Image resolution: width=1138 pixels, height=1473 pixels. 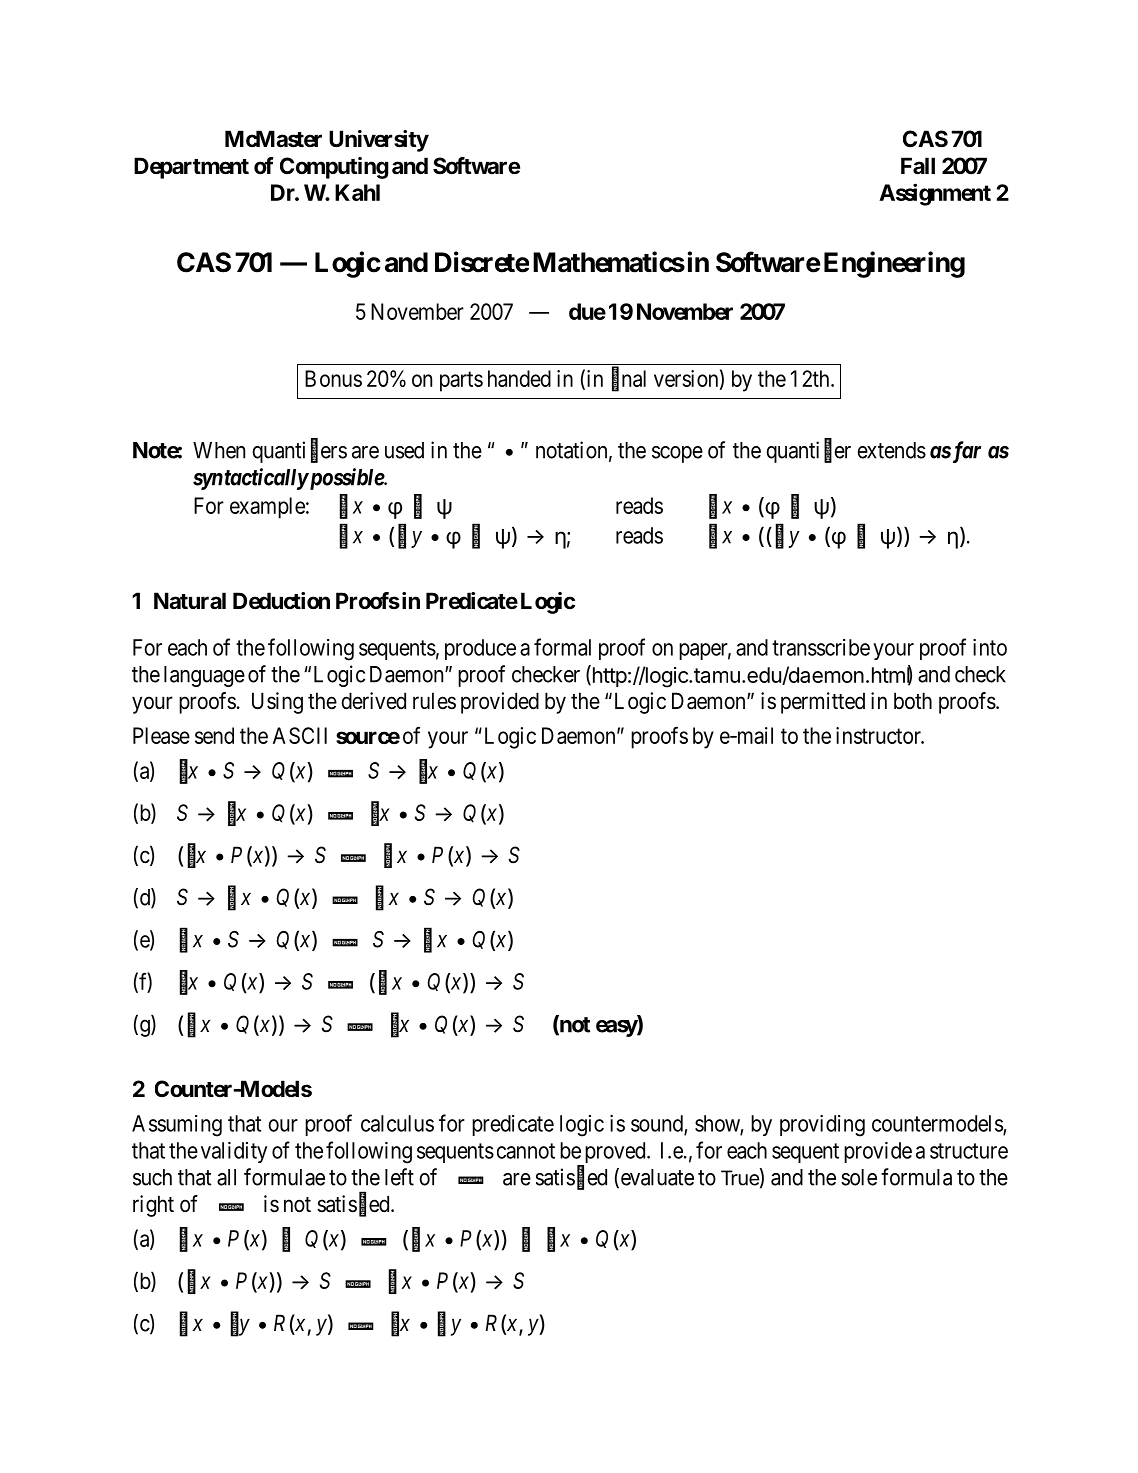 I want to click on formal, so click(x=562, y=647).
